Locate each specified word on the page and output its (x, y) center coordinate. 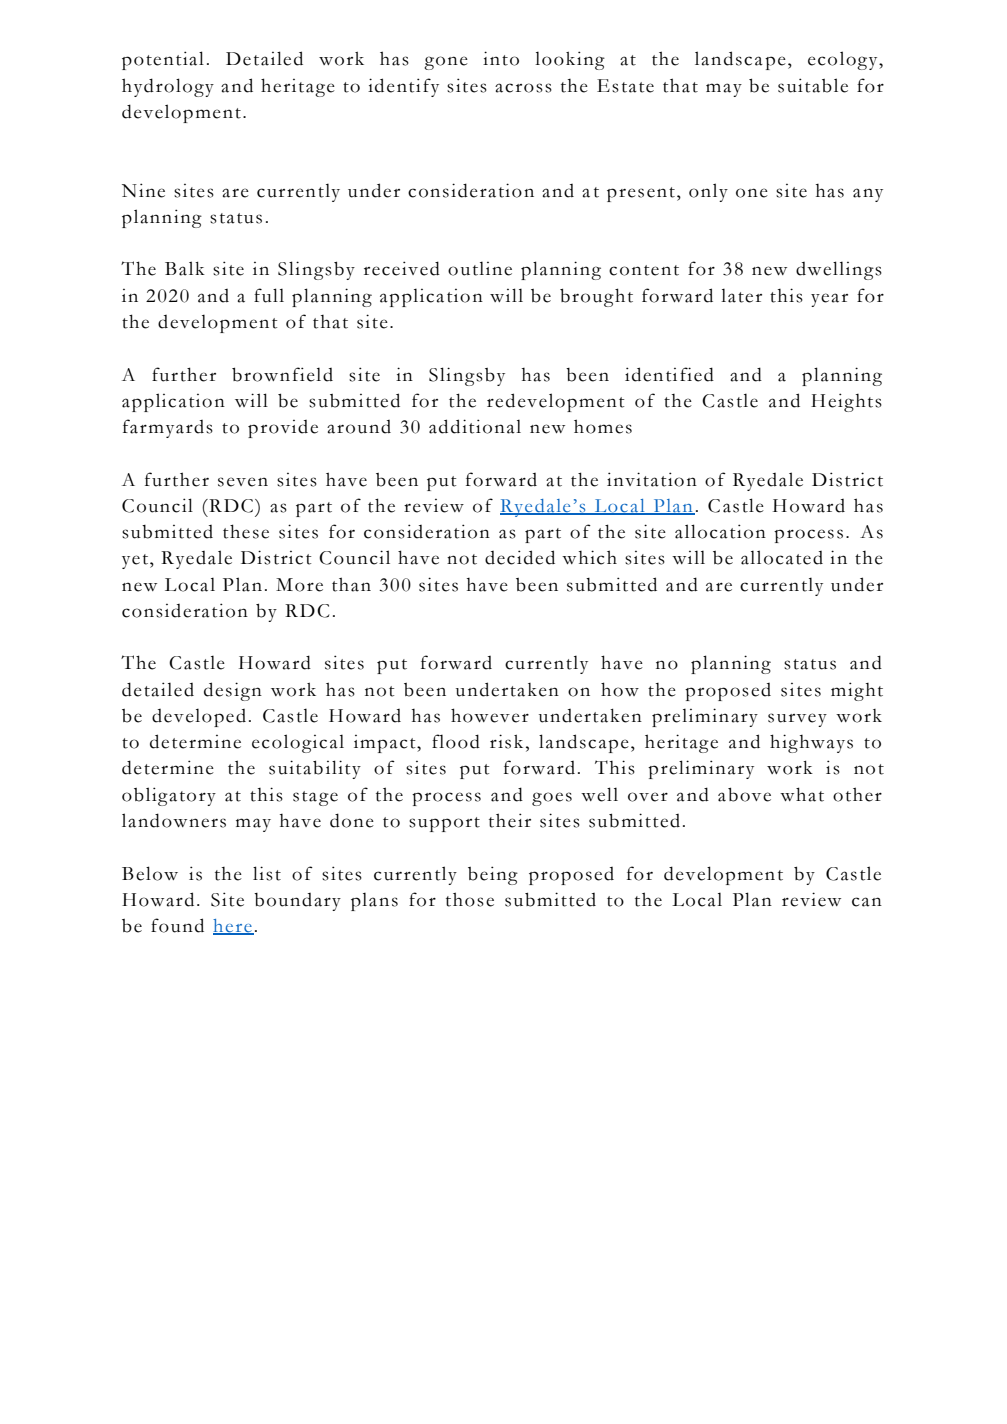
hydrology (168, 87)
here (233, 927)
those (470, 899)
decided (520, 557)
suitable (813, 85)
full (269, 295)
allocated (782, 557)
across (523, 88)
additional (475, 426)
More (299, 585)
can (867, 902)
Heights (846, 402)
